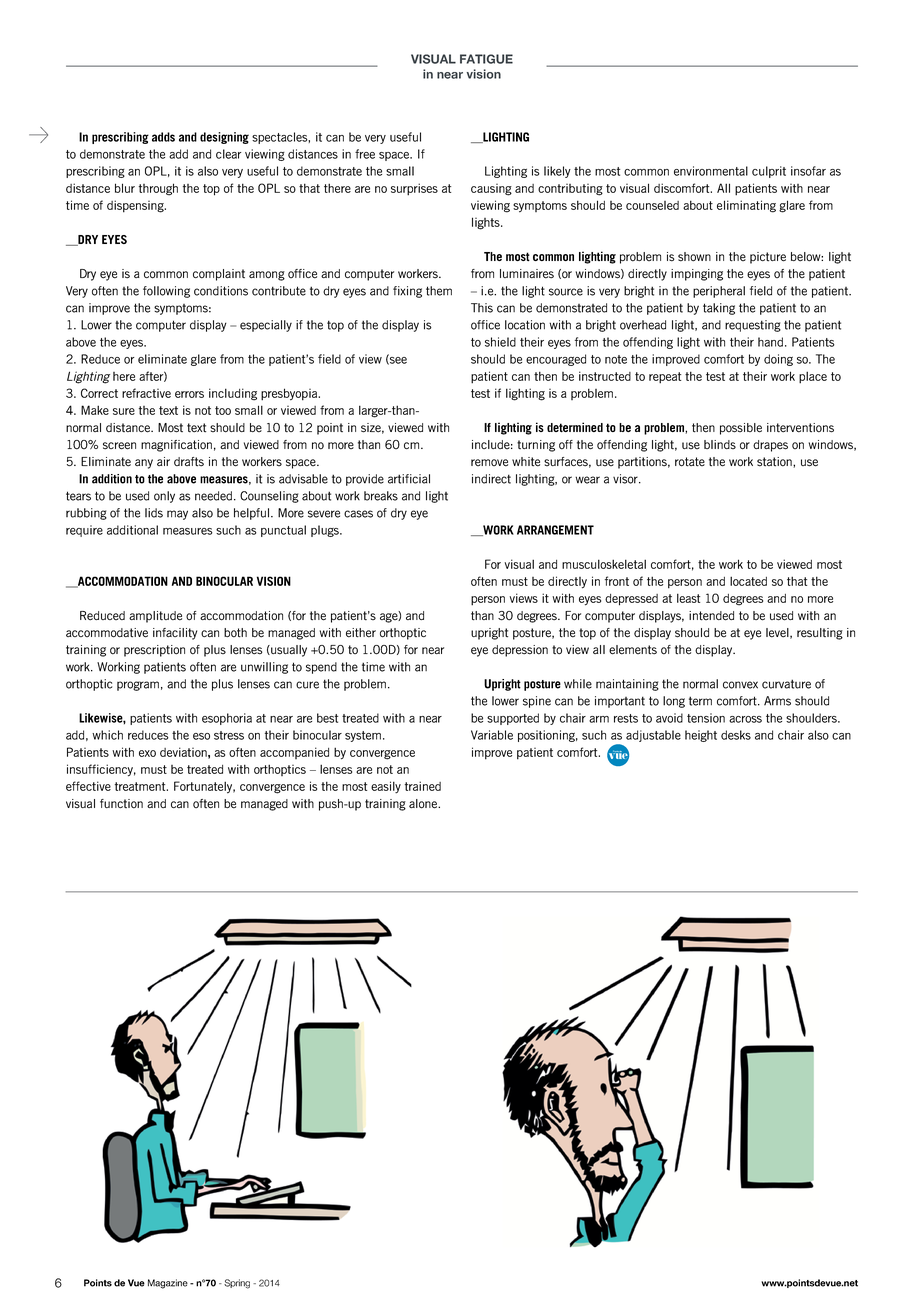 The width and height of the document is (924, 1308). I want to click on environmental, so click(711, 171).
